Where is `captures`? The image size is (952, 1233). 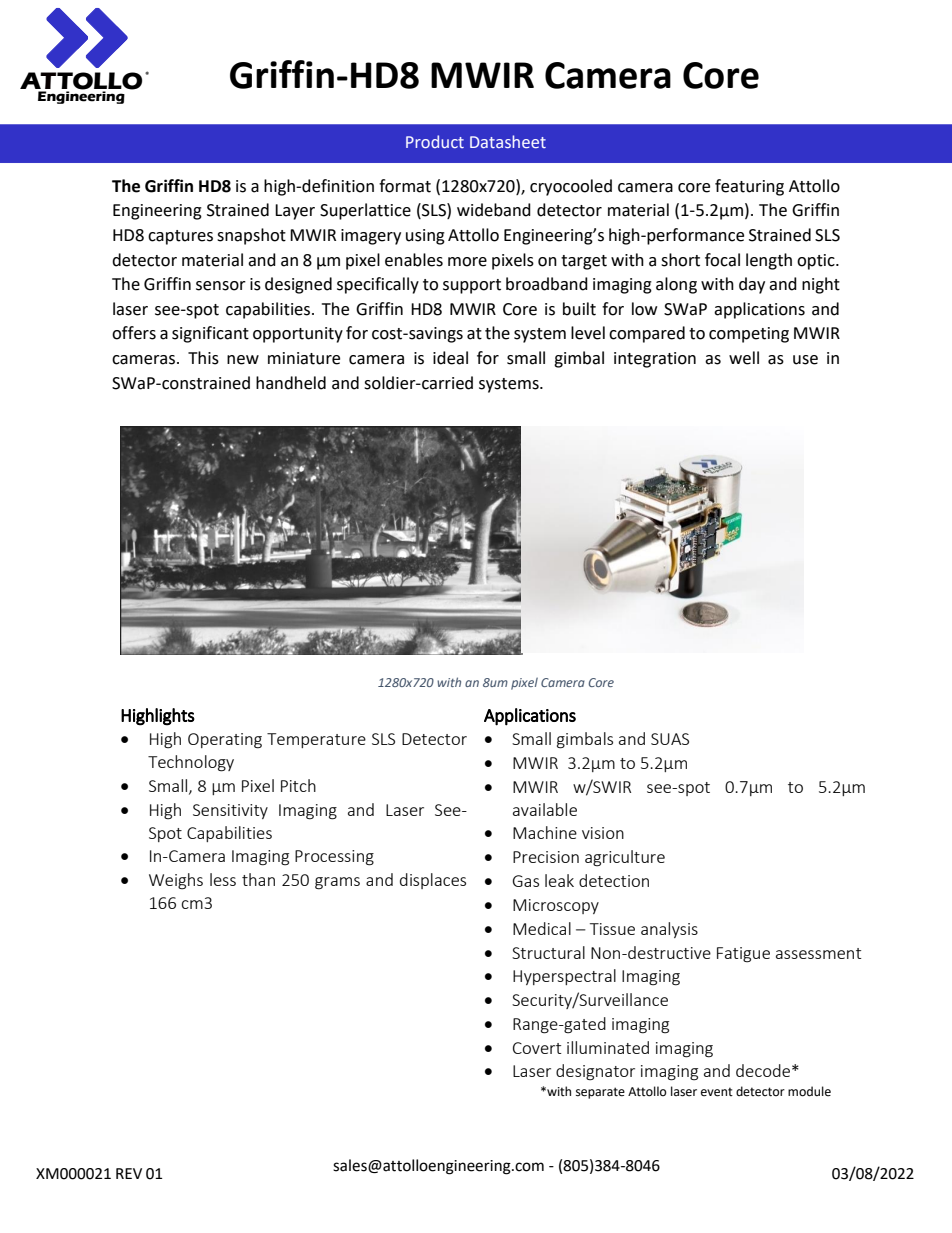
captures is located at coordinates (180, 237).
